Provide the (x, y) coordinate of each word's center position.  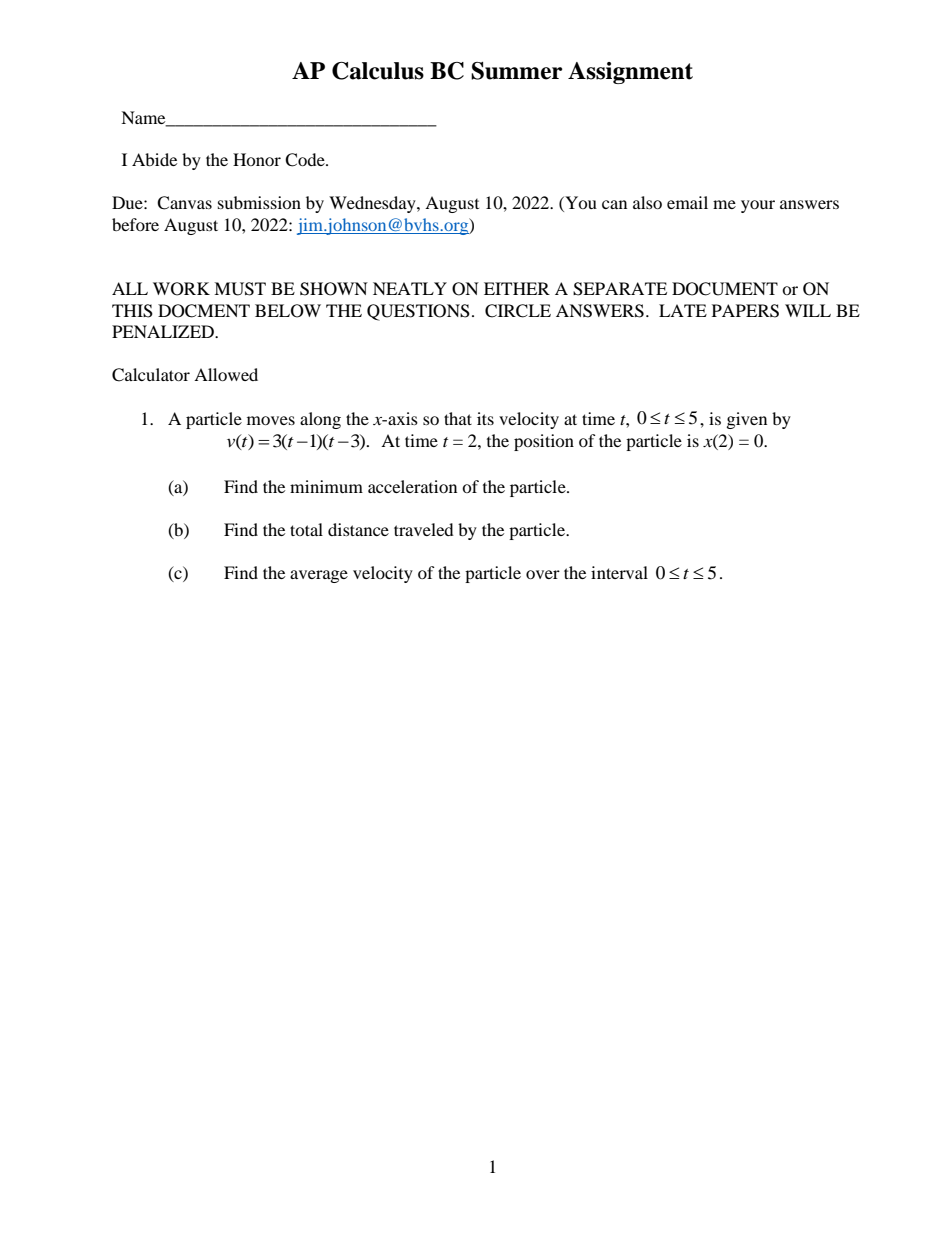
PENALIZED (164, 331)
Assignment (630, 73)
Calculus (378, 71)
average (319, 576)
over (543, 574)
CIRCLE (518, 311)
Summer (516, 71)
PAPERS (745, 311)
